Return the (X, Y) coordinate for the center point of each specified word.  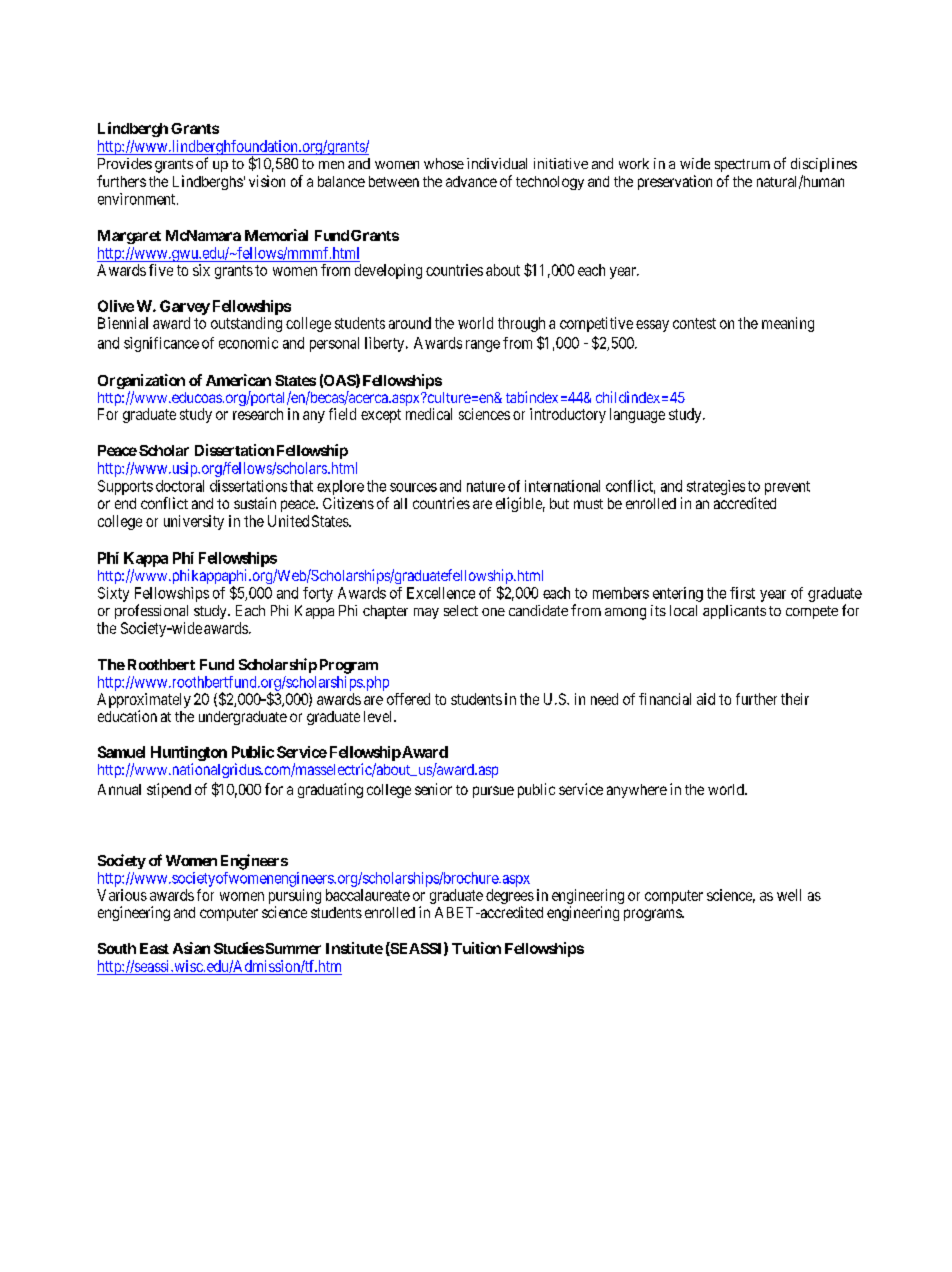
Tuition (476, 948)
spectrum (742, 165)
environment (138, 199)
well (789, 895)
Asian (191, 948)
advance (471, 181)
